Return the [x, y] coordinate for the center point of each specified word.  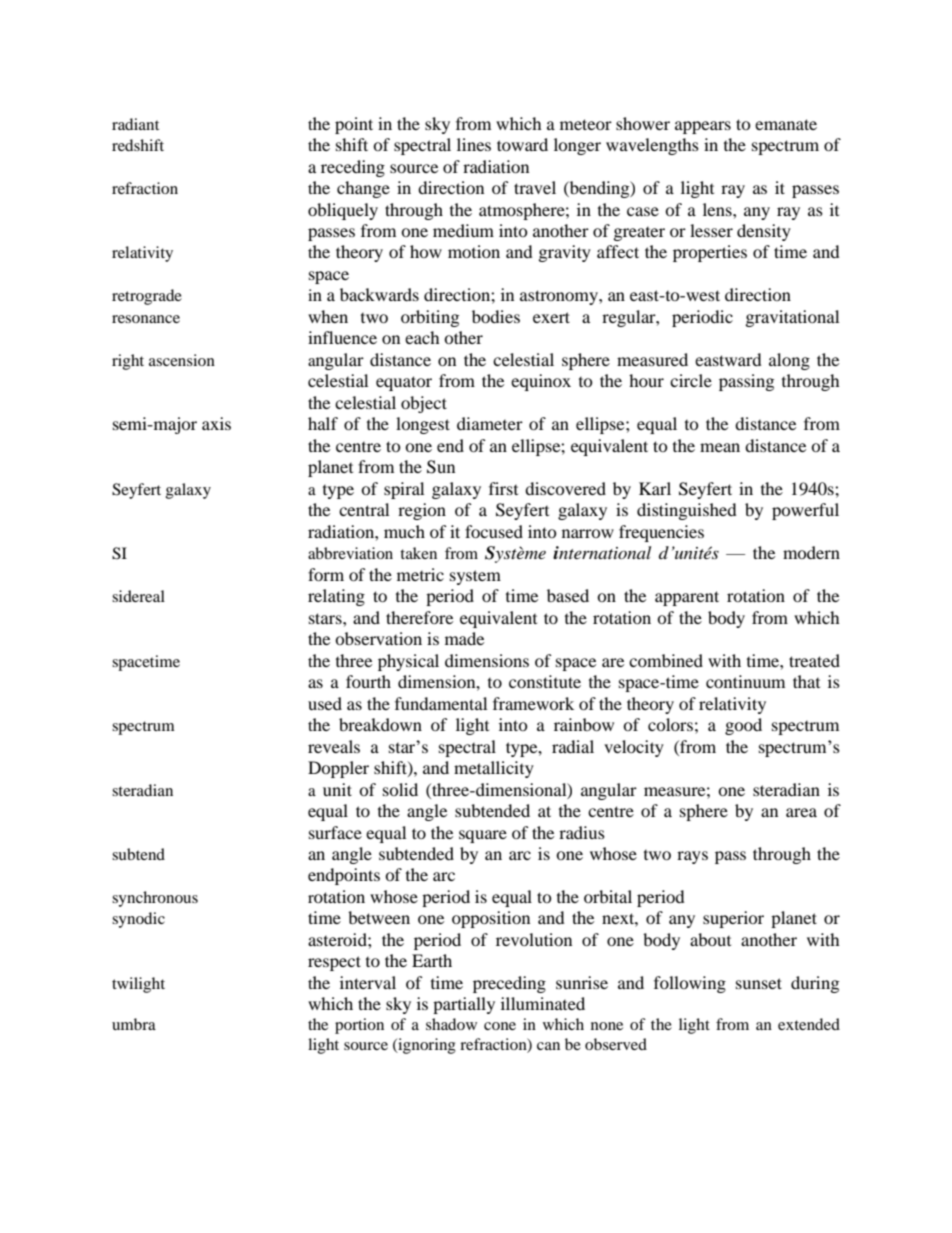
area [801, 812]
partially [464, 1005]
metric [420, 574]
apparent [687, 598]
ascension [182, 360]
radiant [135, 124]
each [422, 337]
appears [703, 127]
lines [474, 144]
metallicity [494, 769]
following [690, 984]
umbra [134, 1024]
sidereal [138, 596]
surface [335, 832]
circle [691, 380]
